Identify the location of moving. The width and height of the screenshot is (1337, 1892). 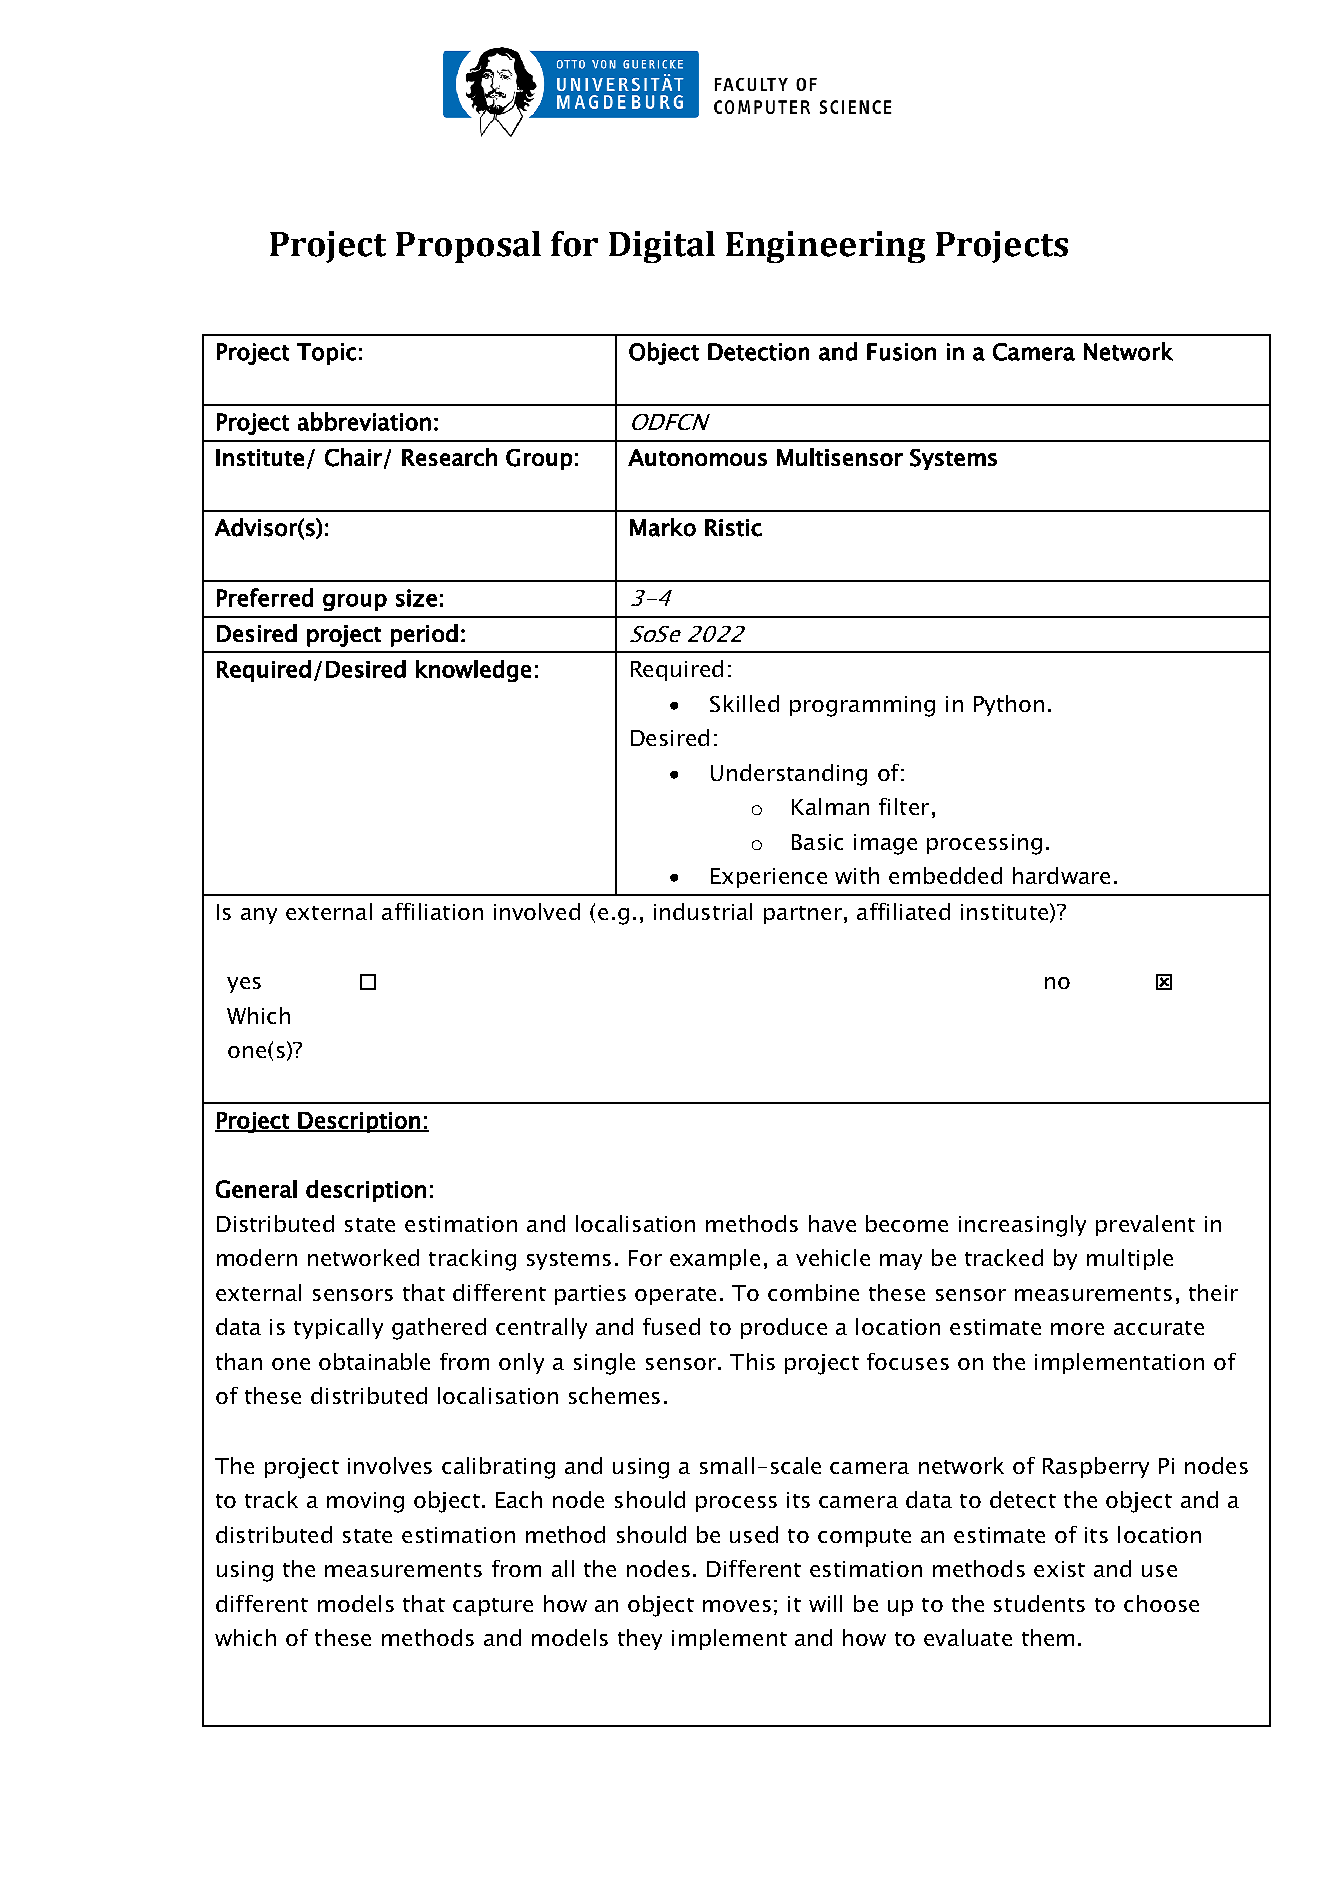
(365, 1502).
